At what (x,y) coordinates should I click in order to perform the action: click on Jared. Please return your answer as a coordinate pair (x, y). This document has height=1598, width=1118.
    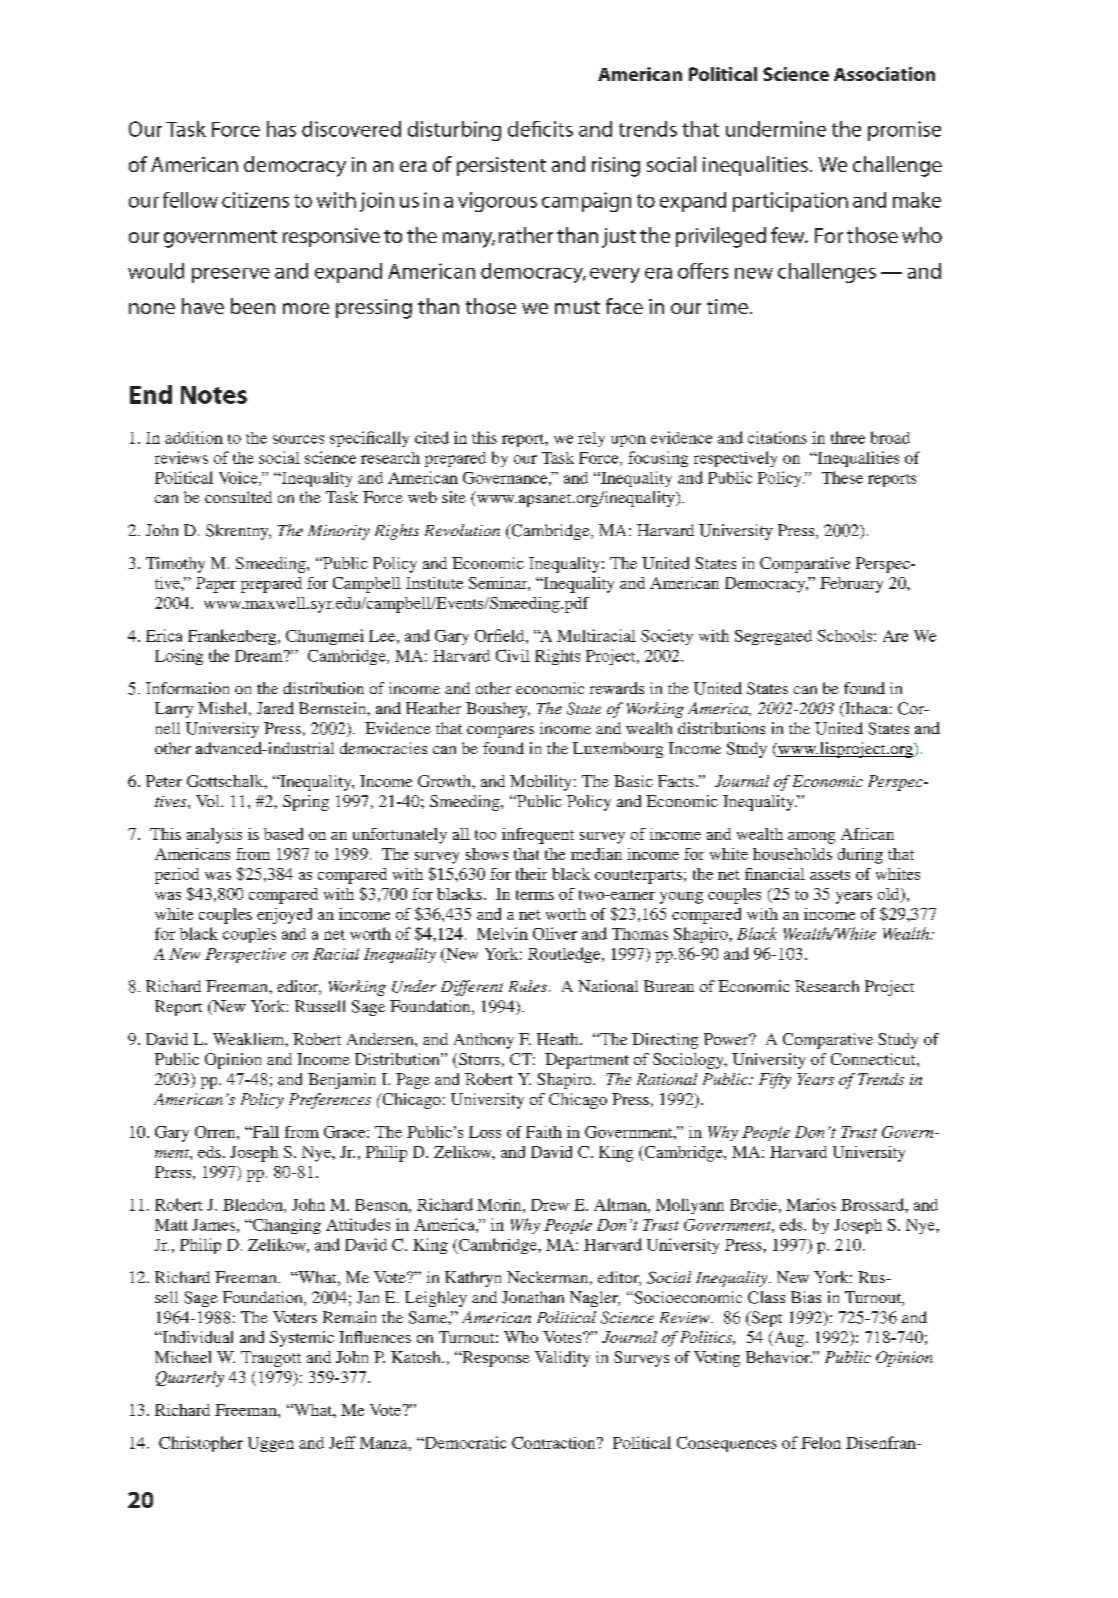
    Looking at the image, I should click on (275, 708).
